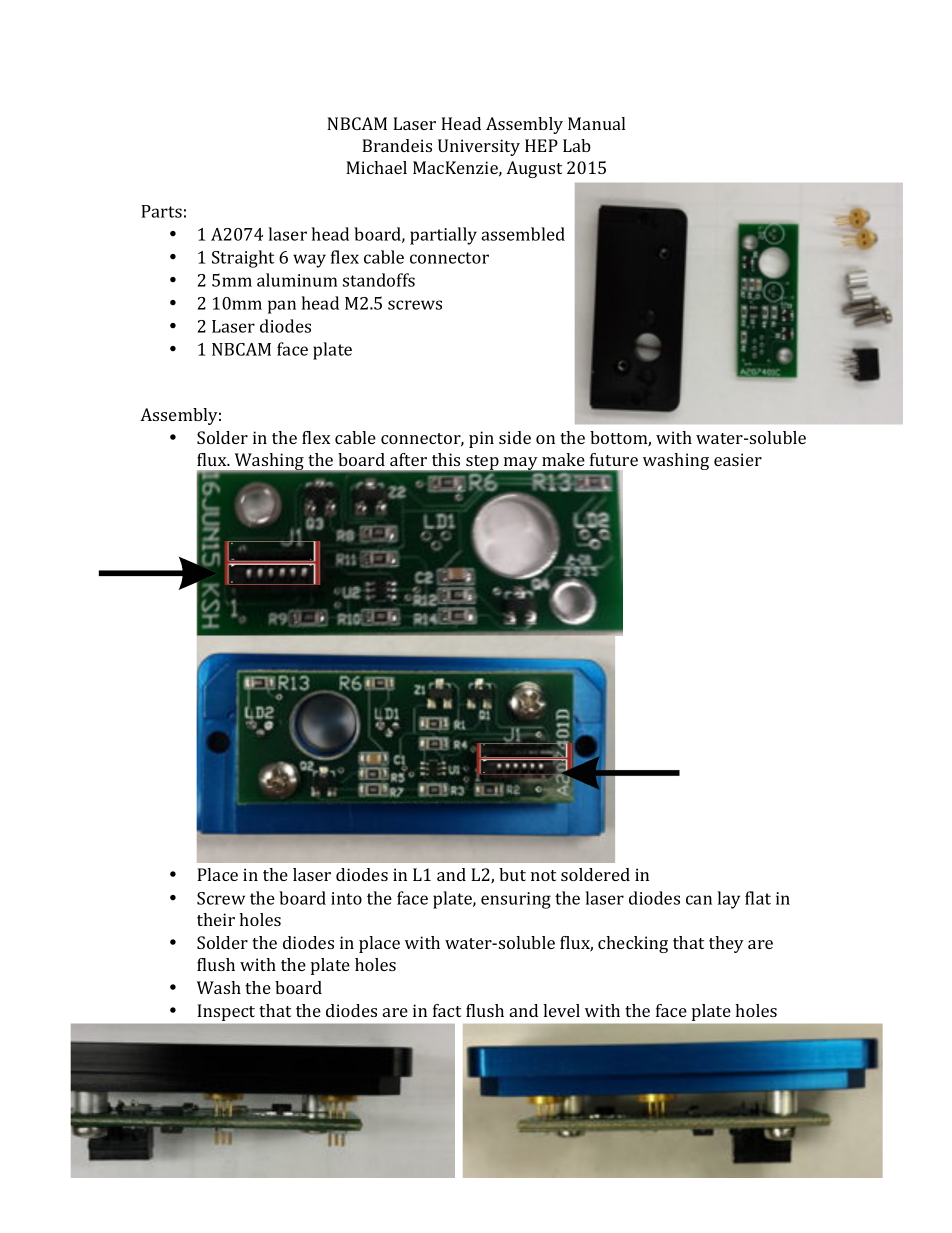 The image size is (952, 1233). Describe the element at coordinates (512, 874) in the screenshot. I see `but` at that location.
